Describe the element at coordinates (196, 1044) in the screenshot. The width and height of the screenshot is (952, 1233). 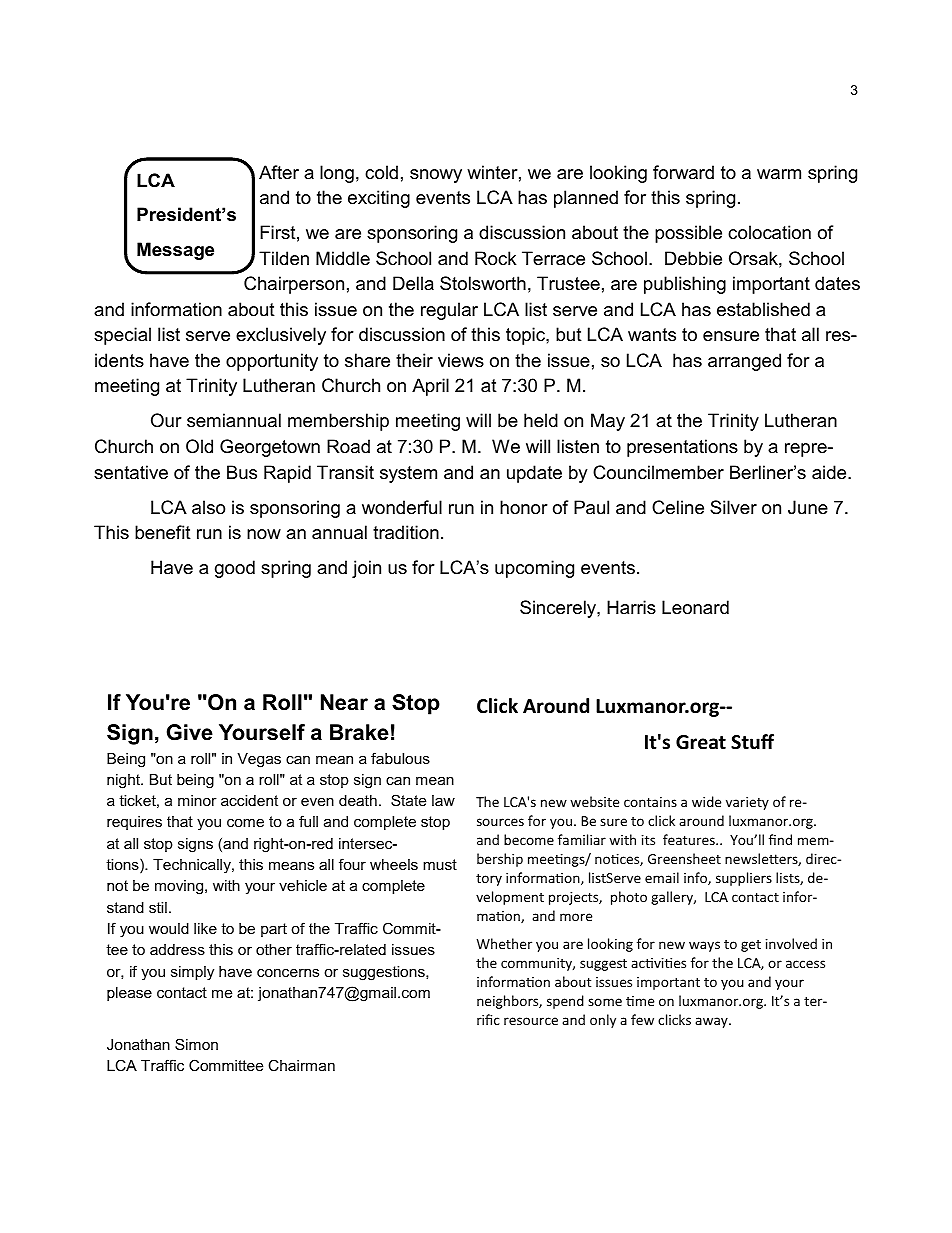
I see `Simon` at that location.
